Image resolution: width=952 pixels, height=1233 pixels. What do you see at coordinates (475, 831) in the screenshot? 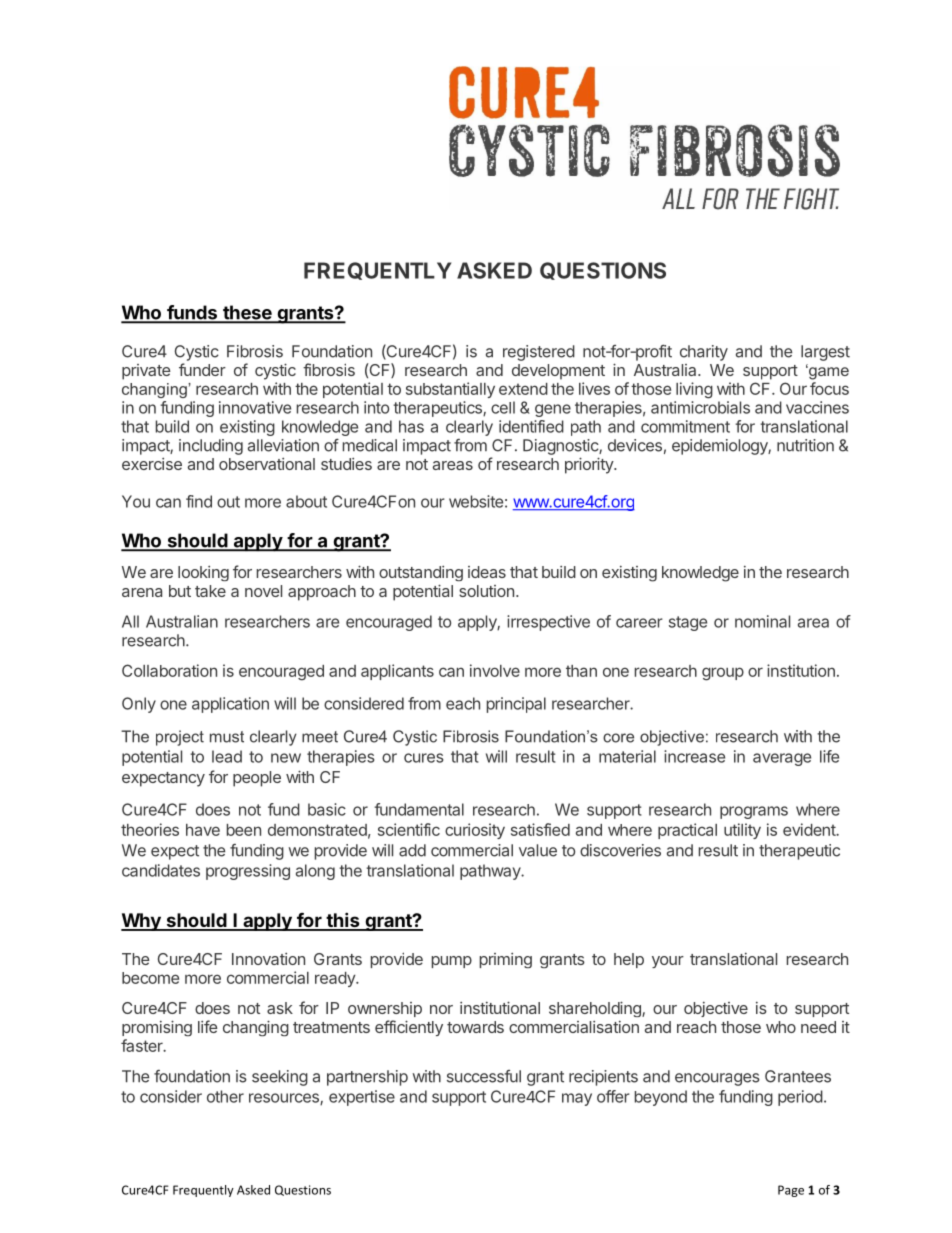
I see `curiosity` at bounding box center [475, 831].
